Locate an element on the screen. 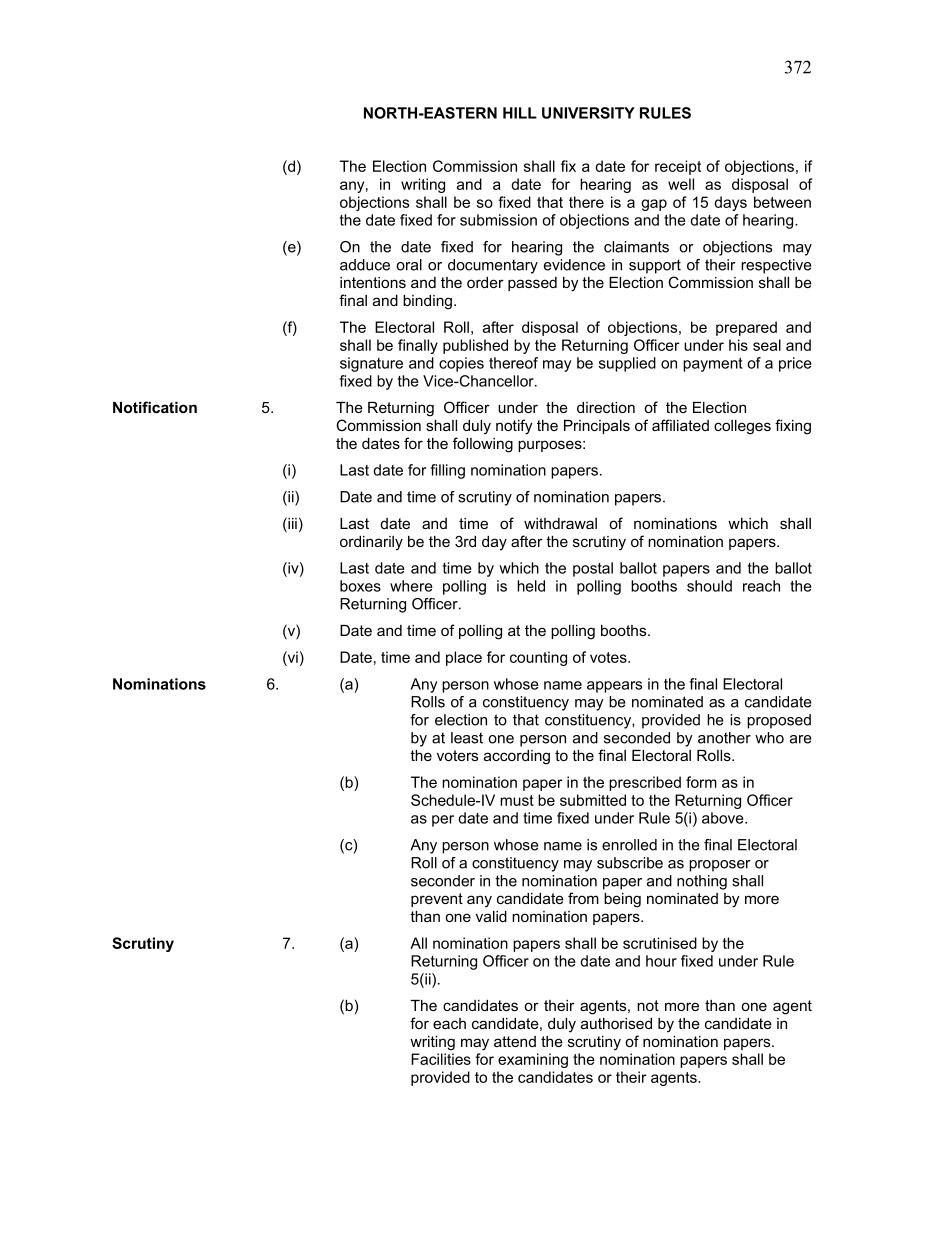  another is located at coordinates (724, 738).
